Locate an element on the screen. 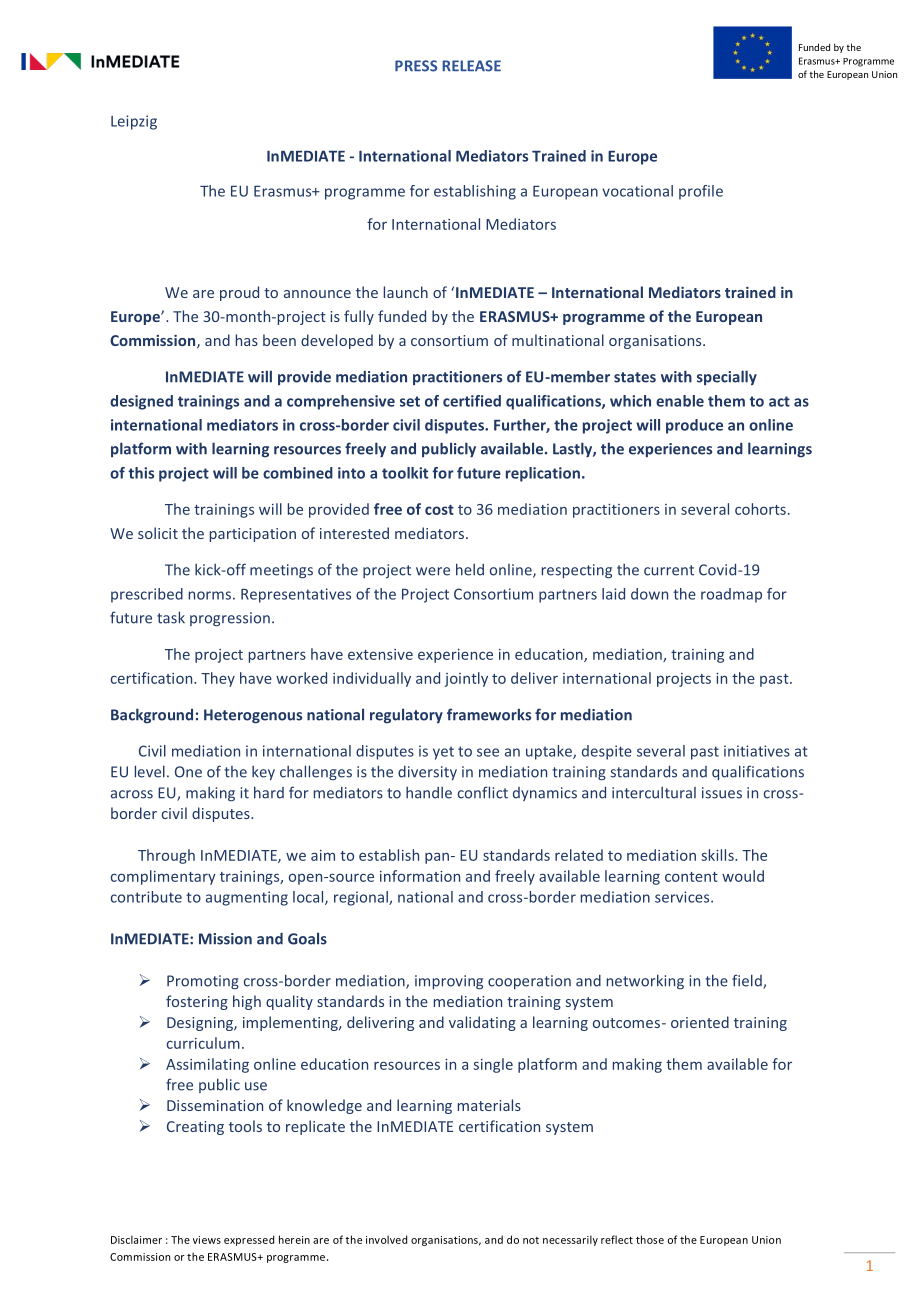  has is located at coordinates (247, 340).
